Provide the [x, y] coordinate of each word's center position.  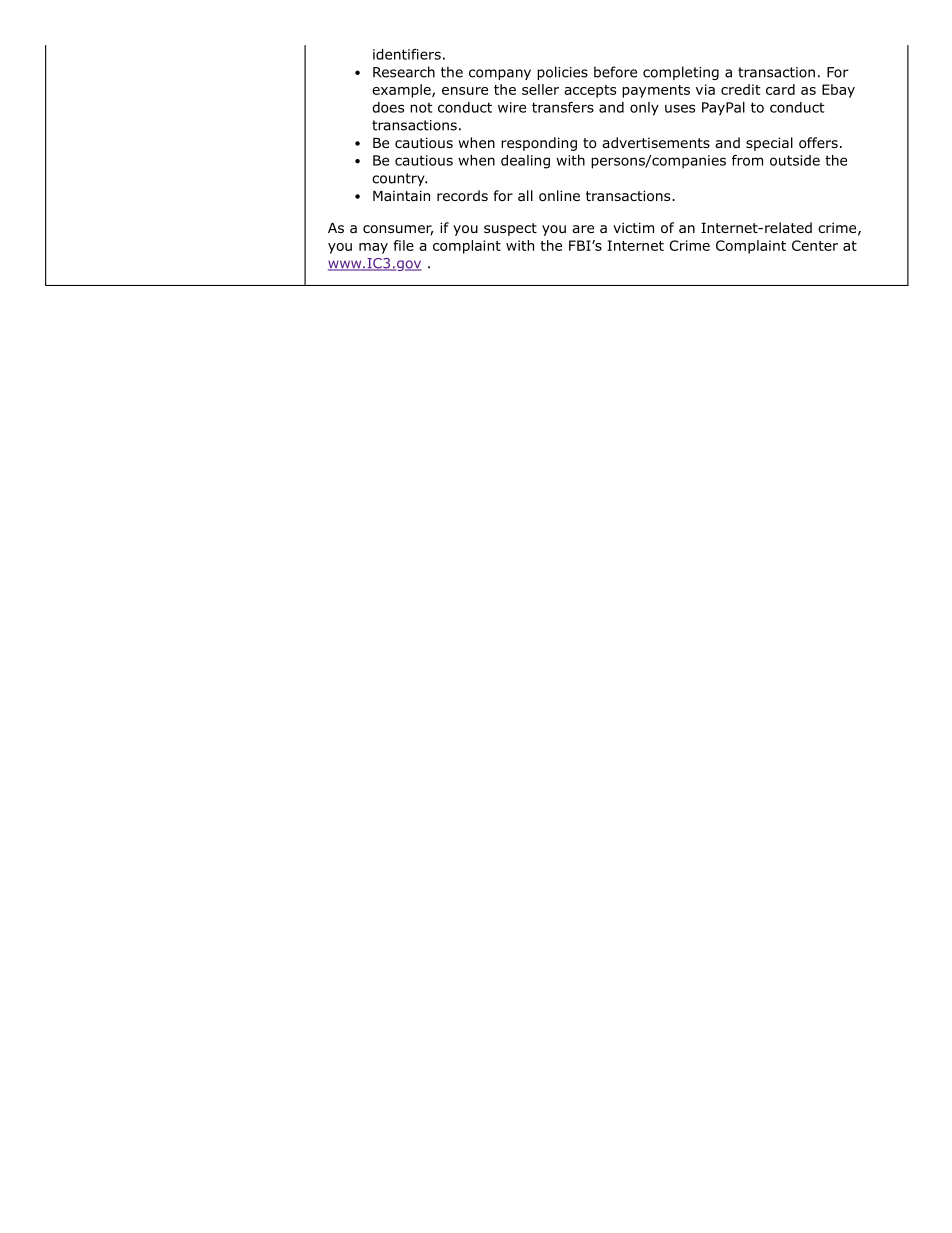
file [403, 245]
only [644, 109]
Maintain [401, 195]
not [421, 107]
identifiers [407, 54]
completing [681, 73]
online [559, 196]
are [583, 229]
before [615, 72]
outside [795, 160]
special [769, 144]
